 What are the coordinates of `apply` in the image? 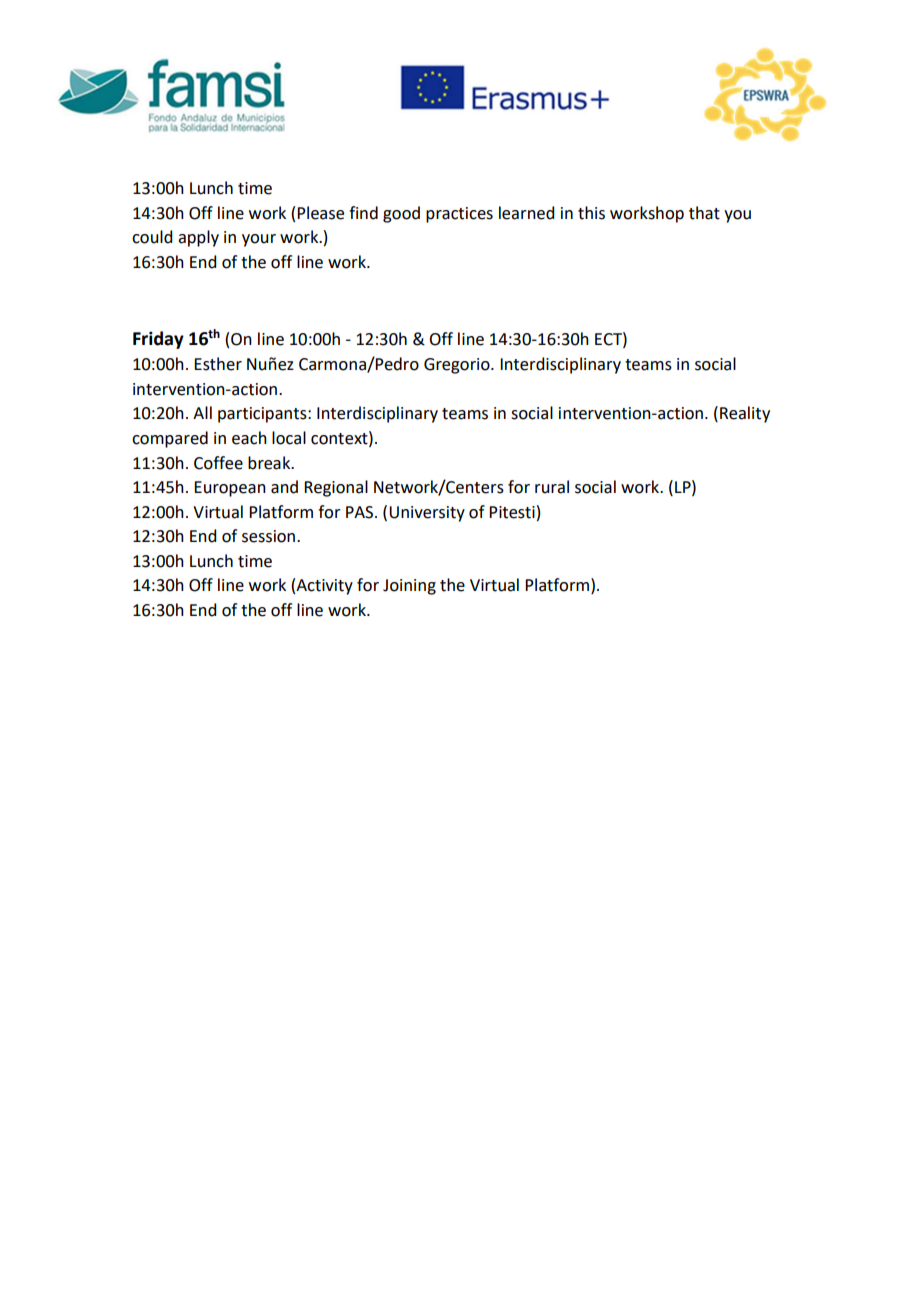 It's located at (198, 238).
